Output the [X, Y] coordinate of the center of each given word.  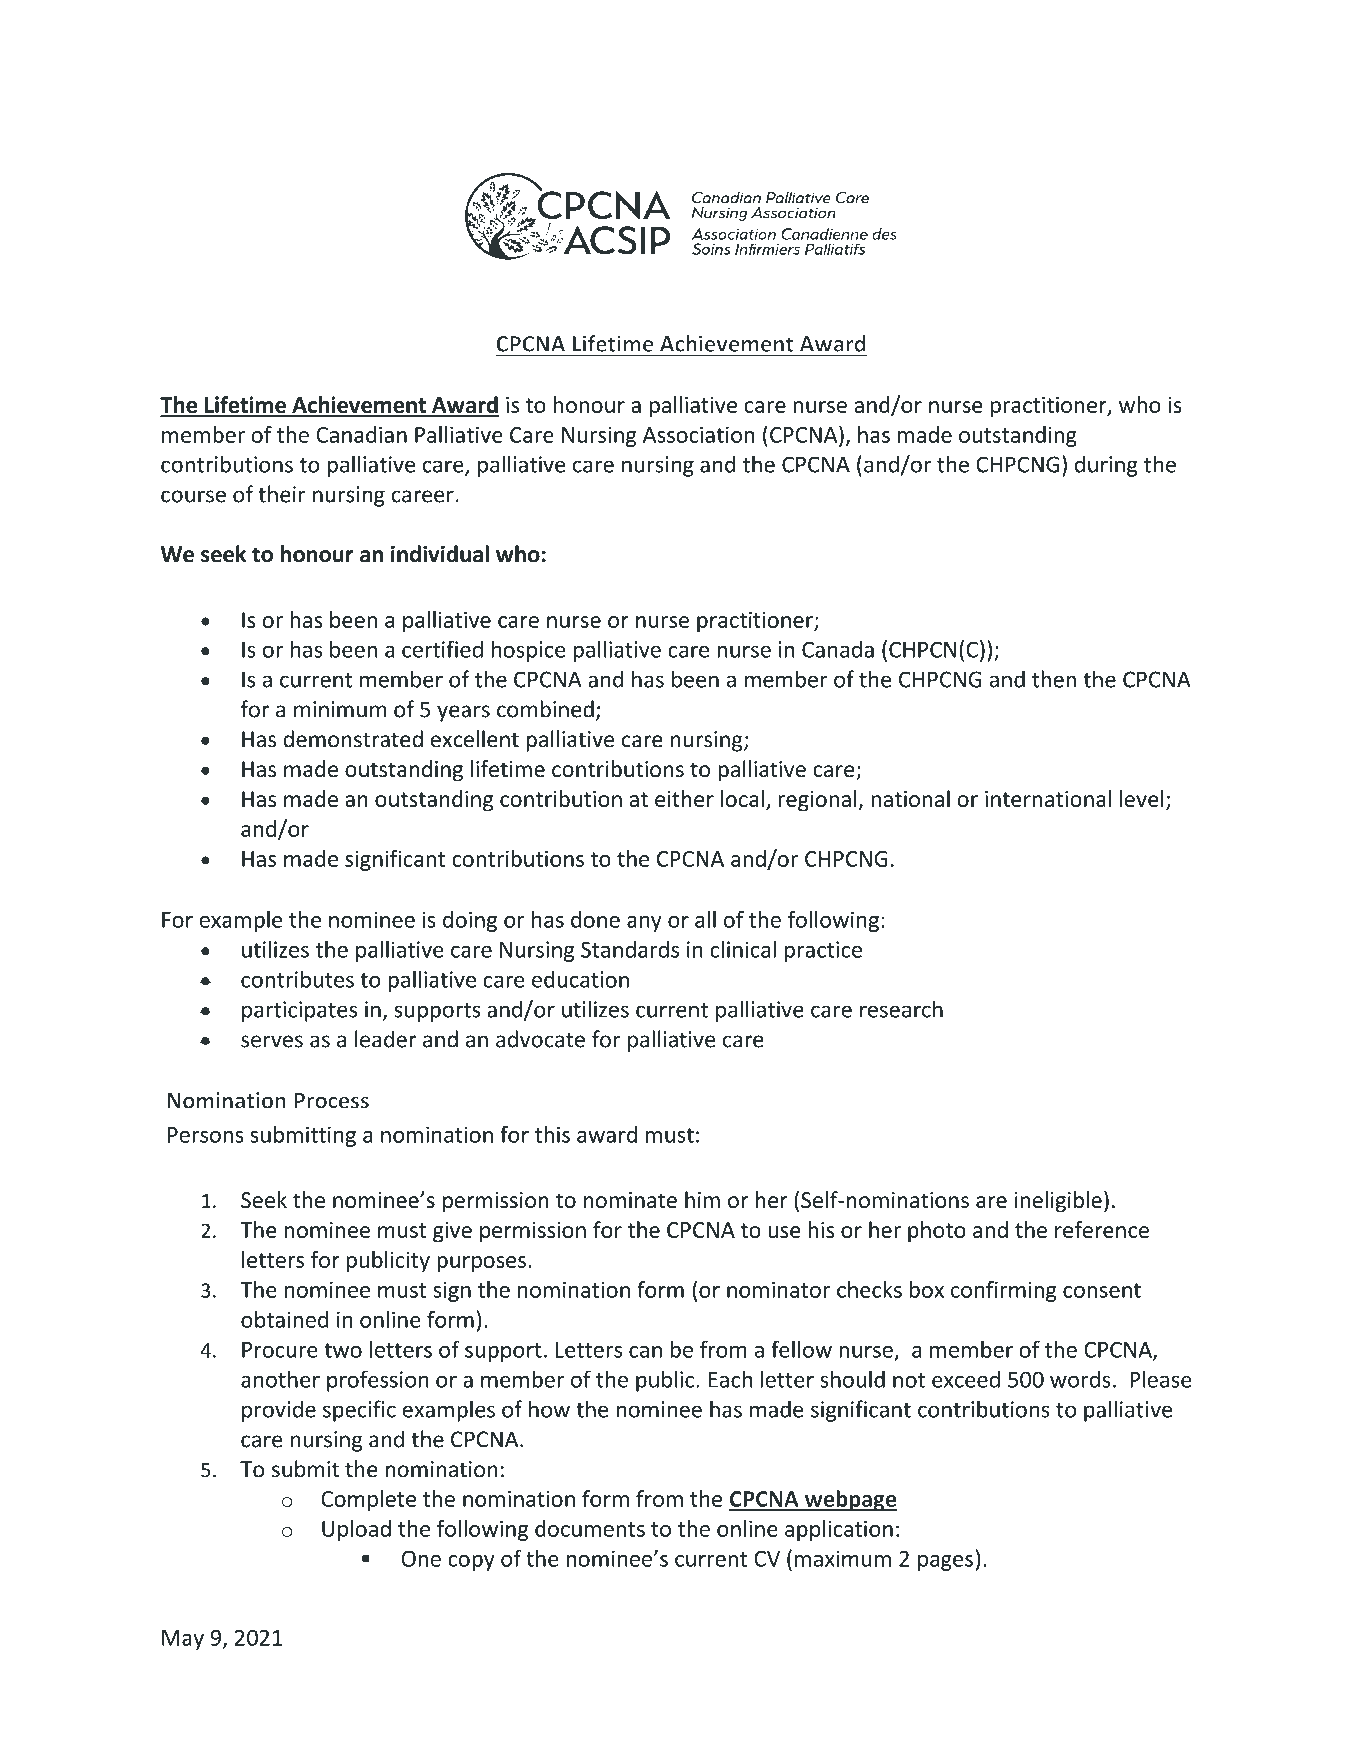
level [1142, 798]
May [183, 1640]
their [282, 494]
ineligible [1058, 1202]
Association [699, 434]
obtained [284, 1319]
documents [590, 1528]
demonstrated [353, 739]
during [1106, 466]
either [684, 798]
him [702, 1199]
